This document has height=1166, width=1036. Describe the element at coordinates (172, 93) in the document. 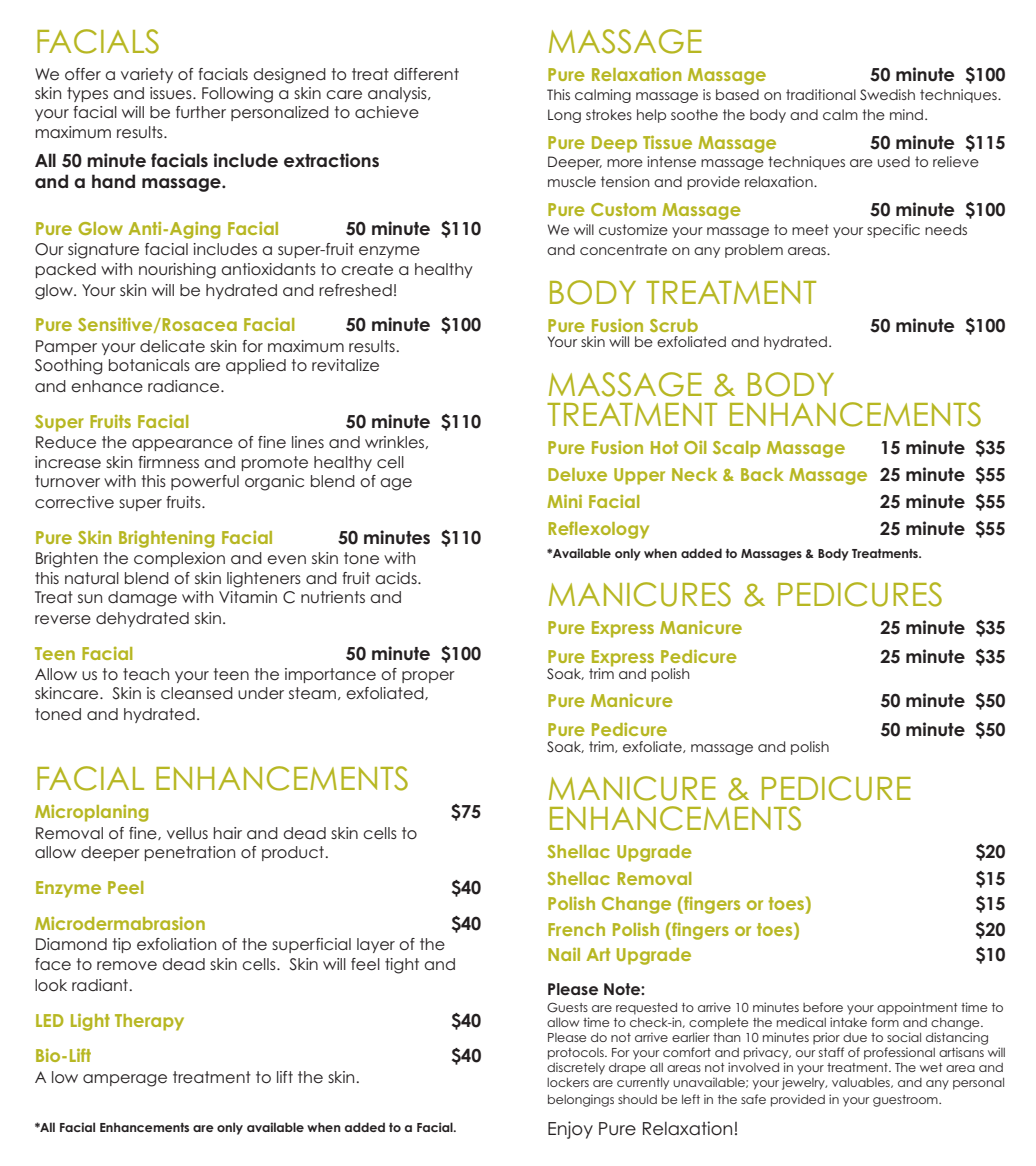

I see `issues` at that location.
